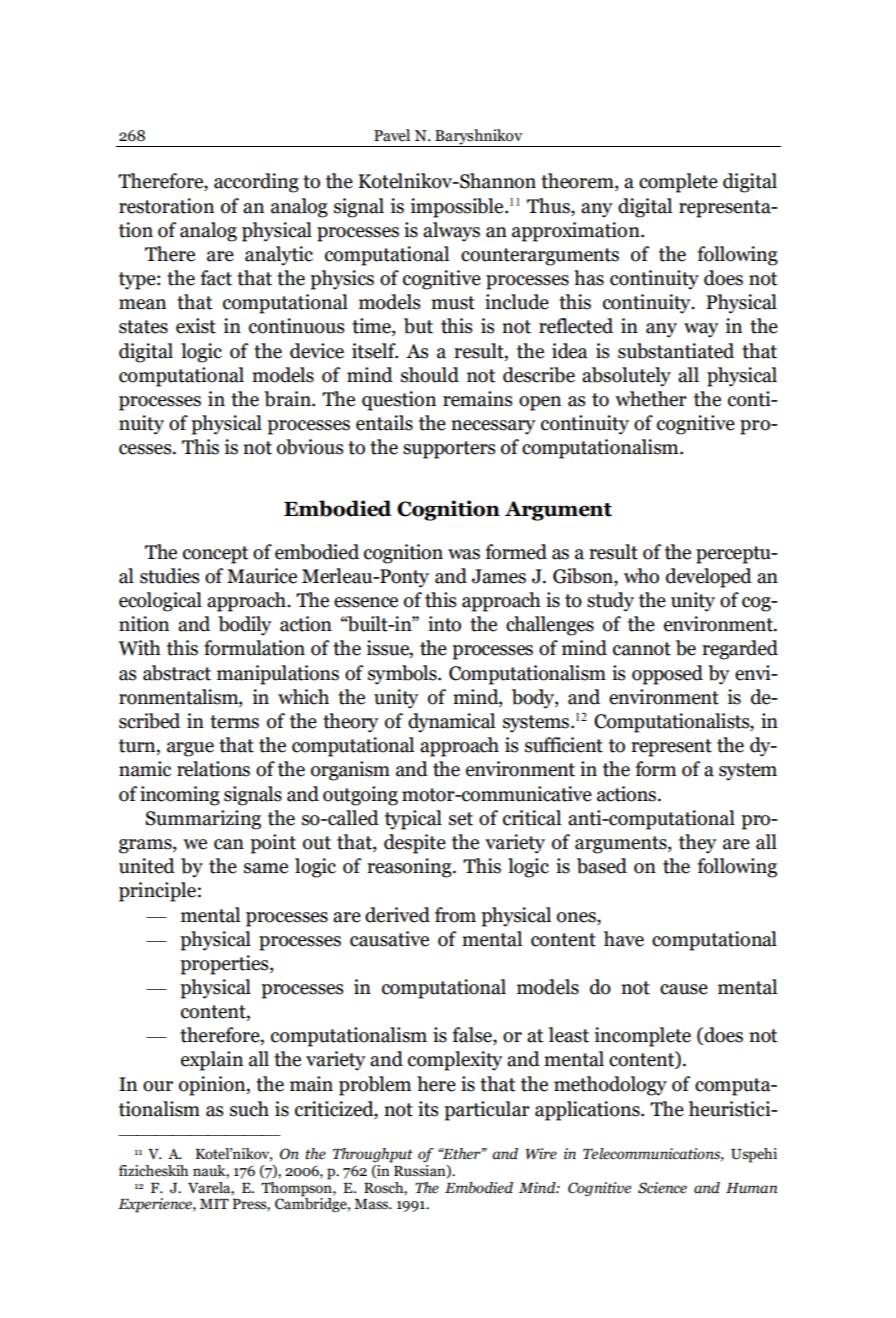 This screenshot has width=896, height=1318. What do you see at coordinates (578, 182) in the screenshot?
I see `theorem` at bounding box center [578, 182].
